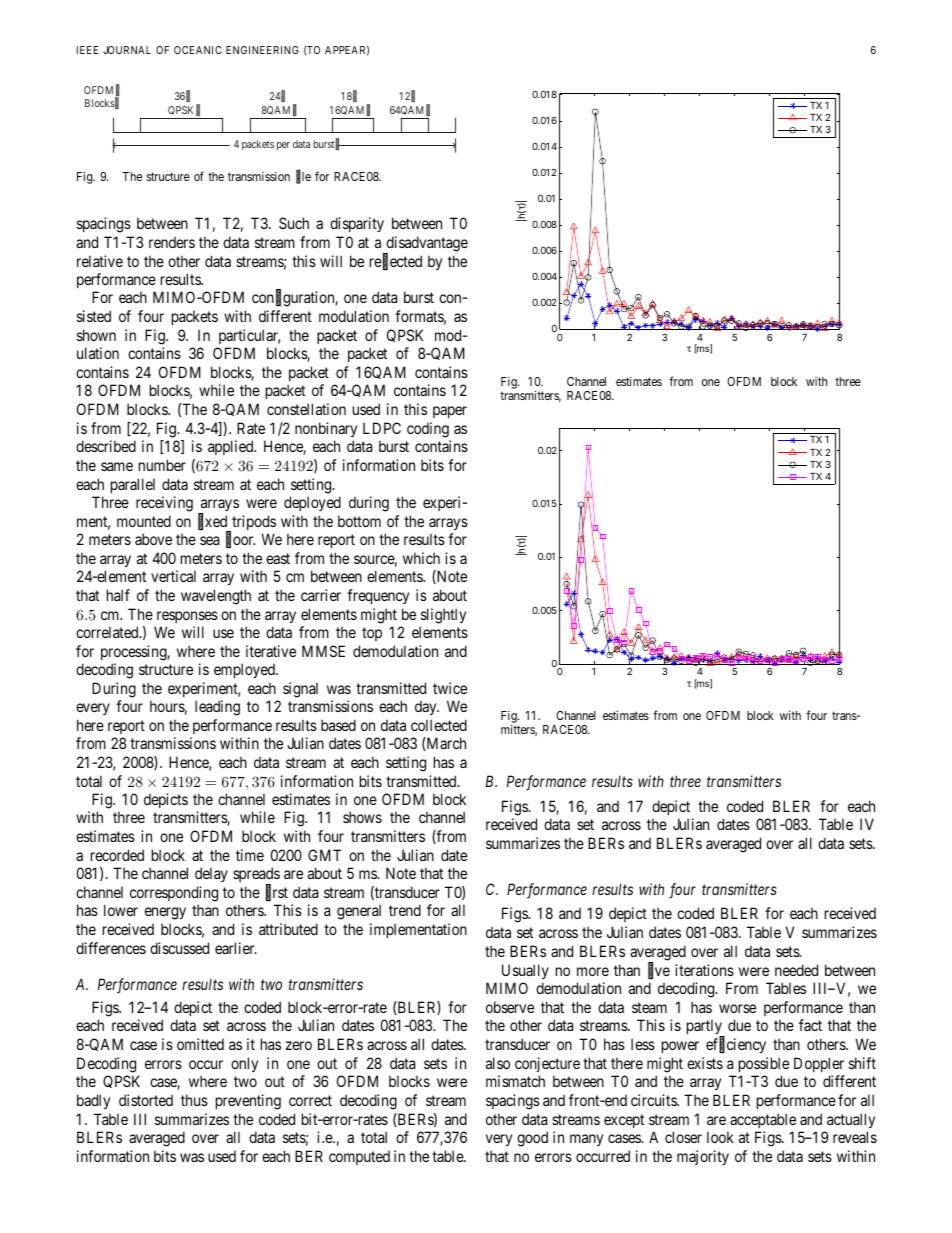  I want to click on good, so click(532, 1139).
